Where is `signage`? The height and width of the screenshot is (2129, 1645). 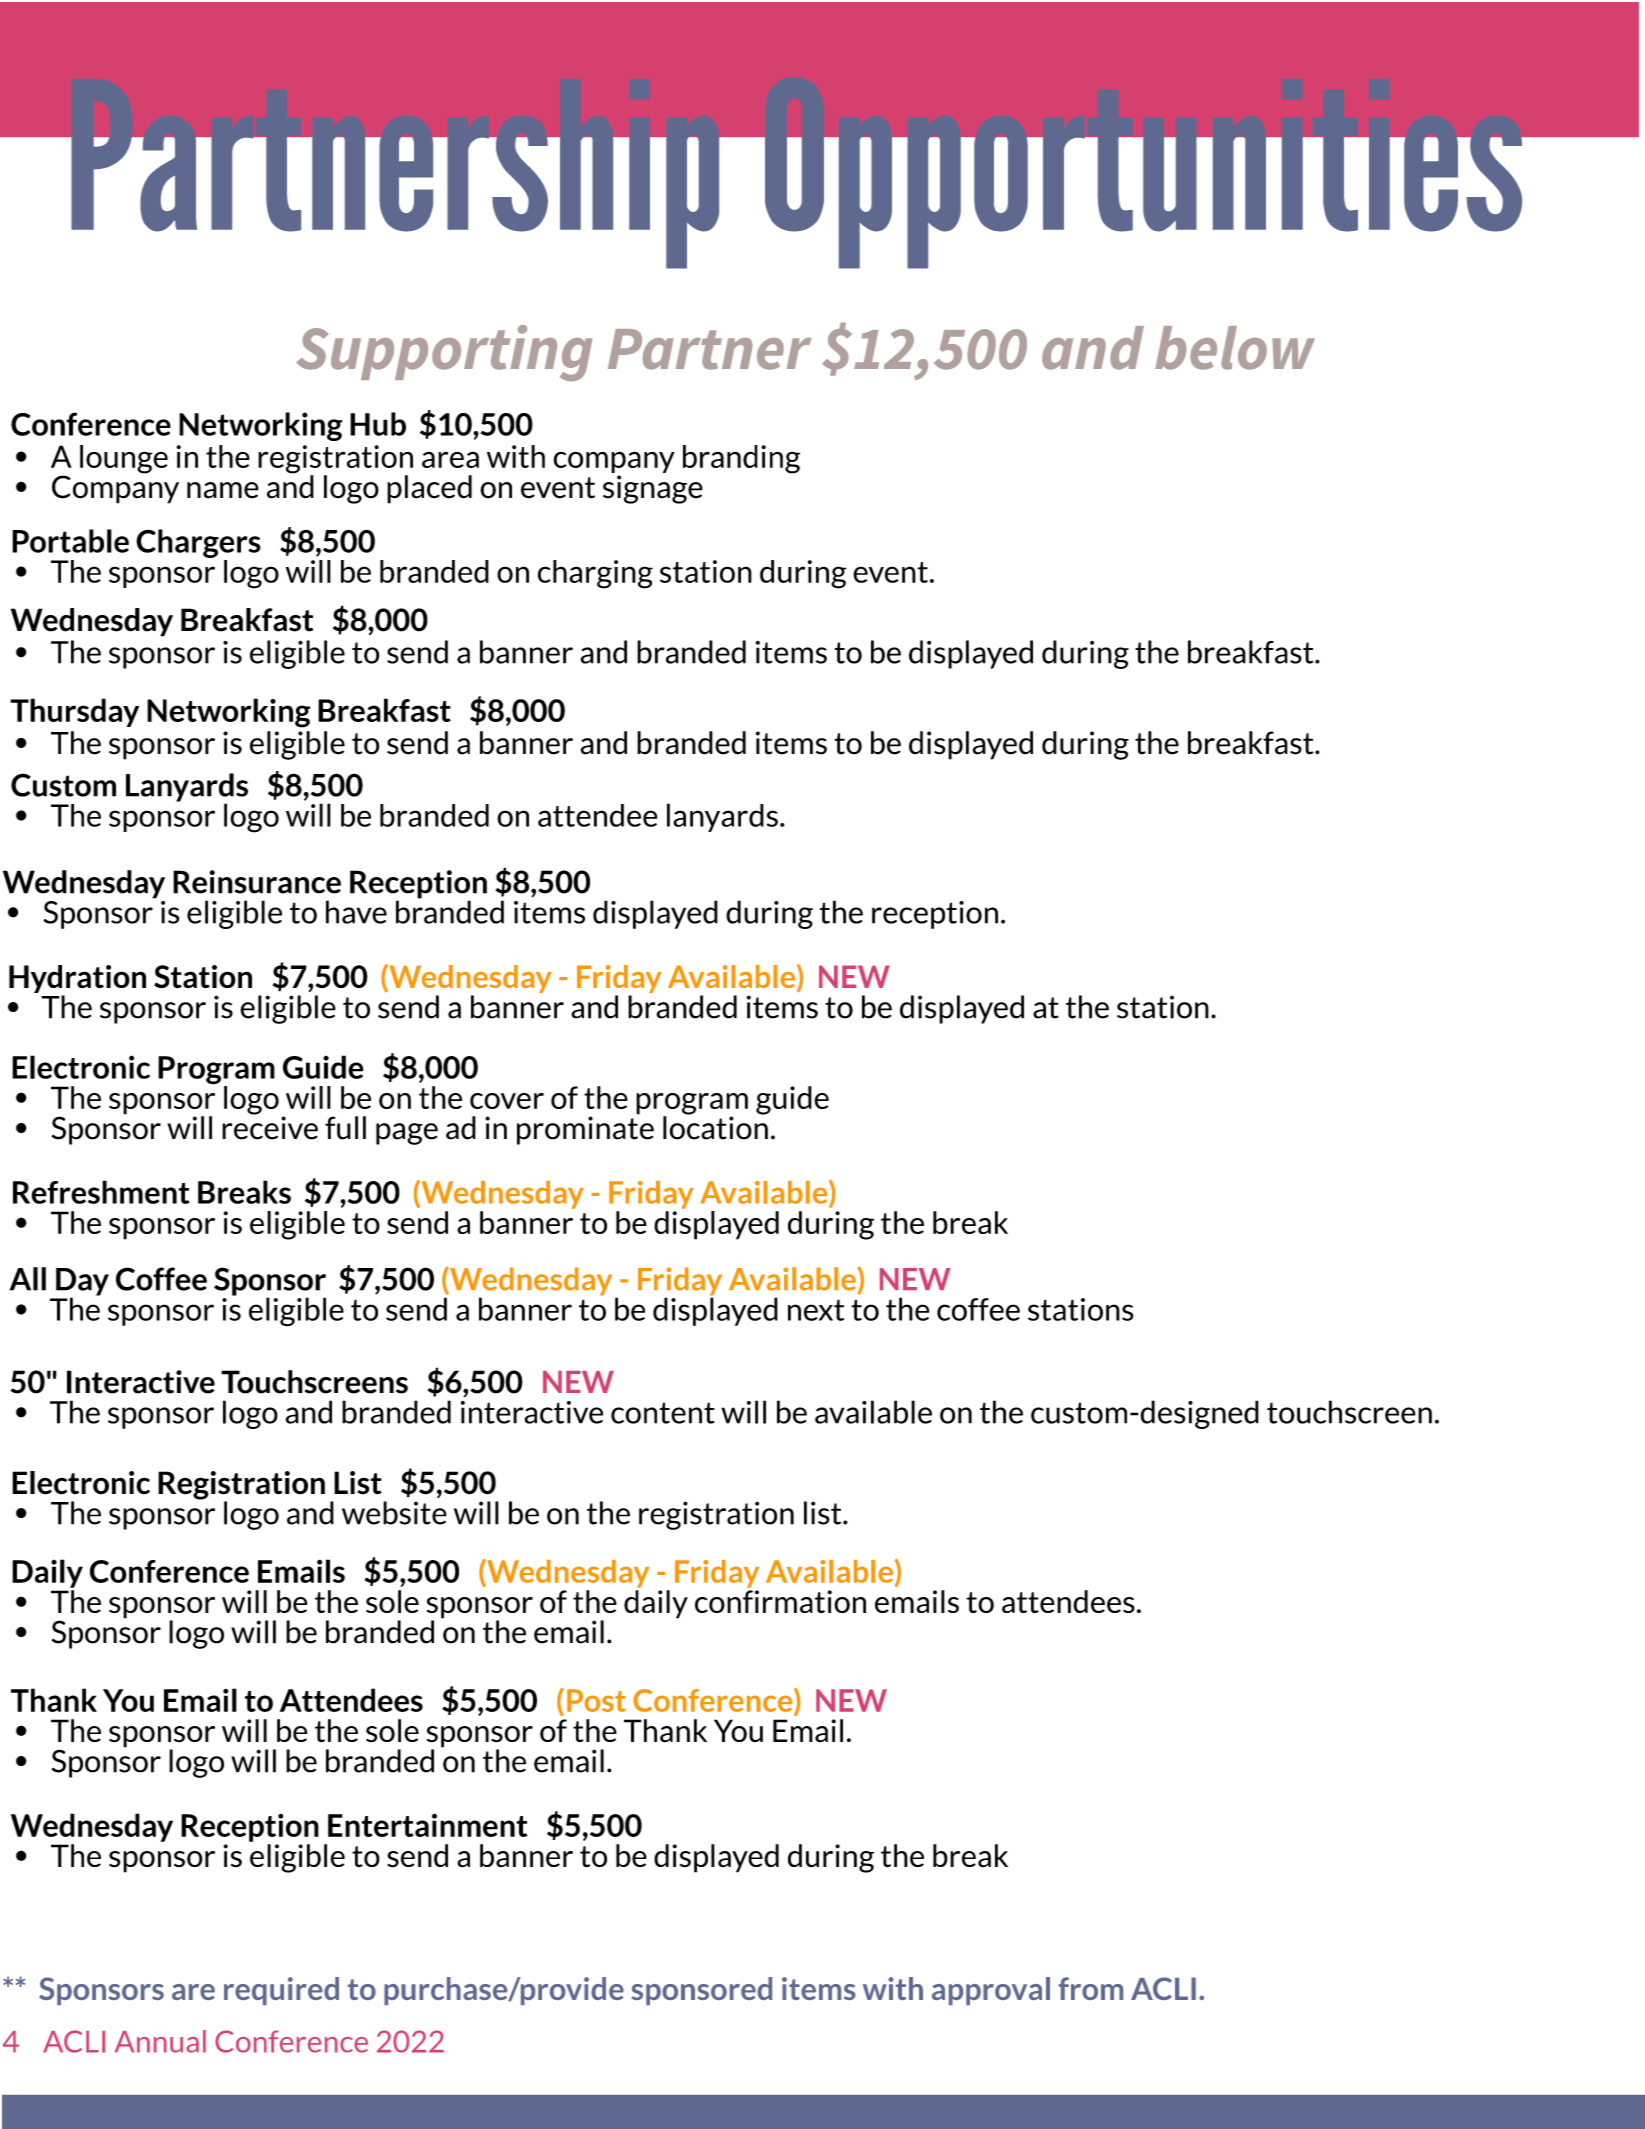
signage is located at coordinates (653, 489).
